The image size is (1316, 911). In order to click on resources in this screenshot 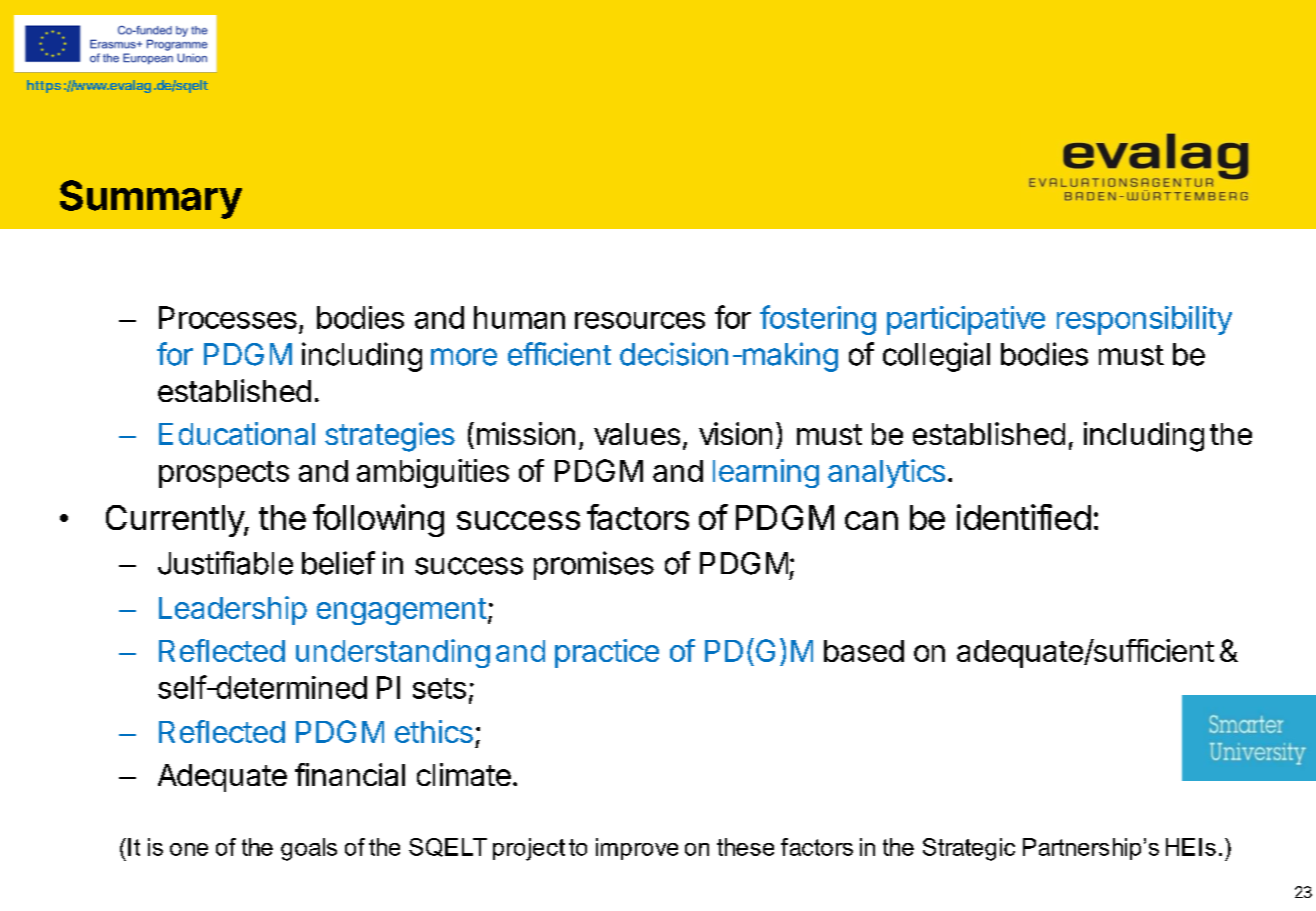, I will do `click(640, 320)`.
